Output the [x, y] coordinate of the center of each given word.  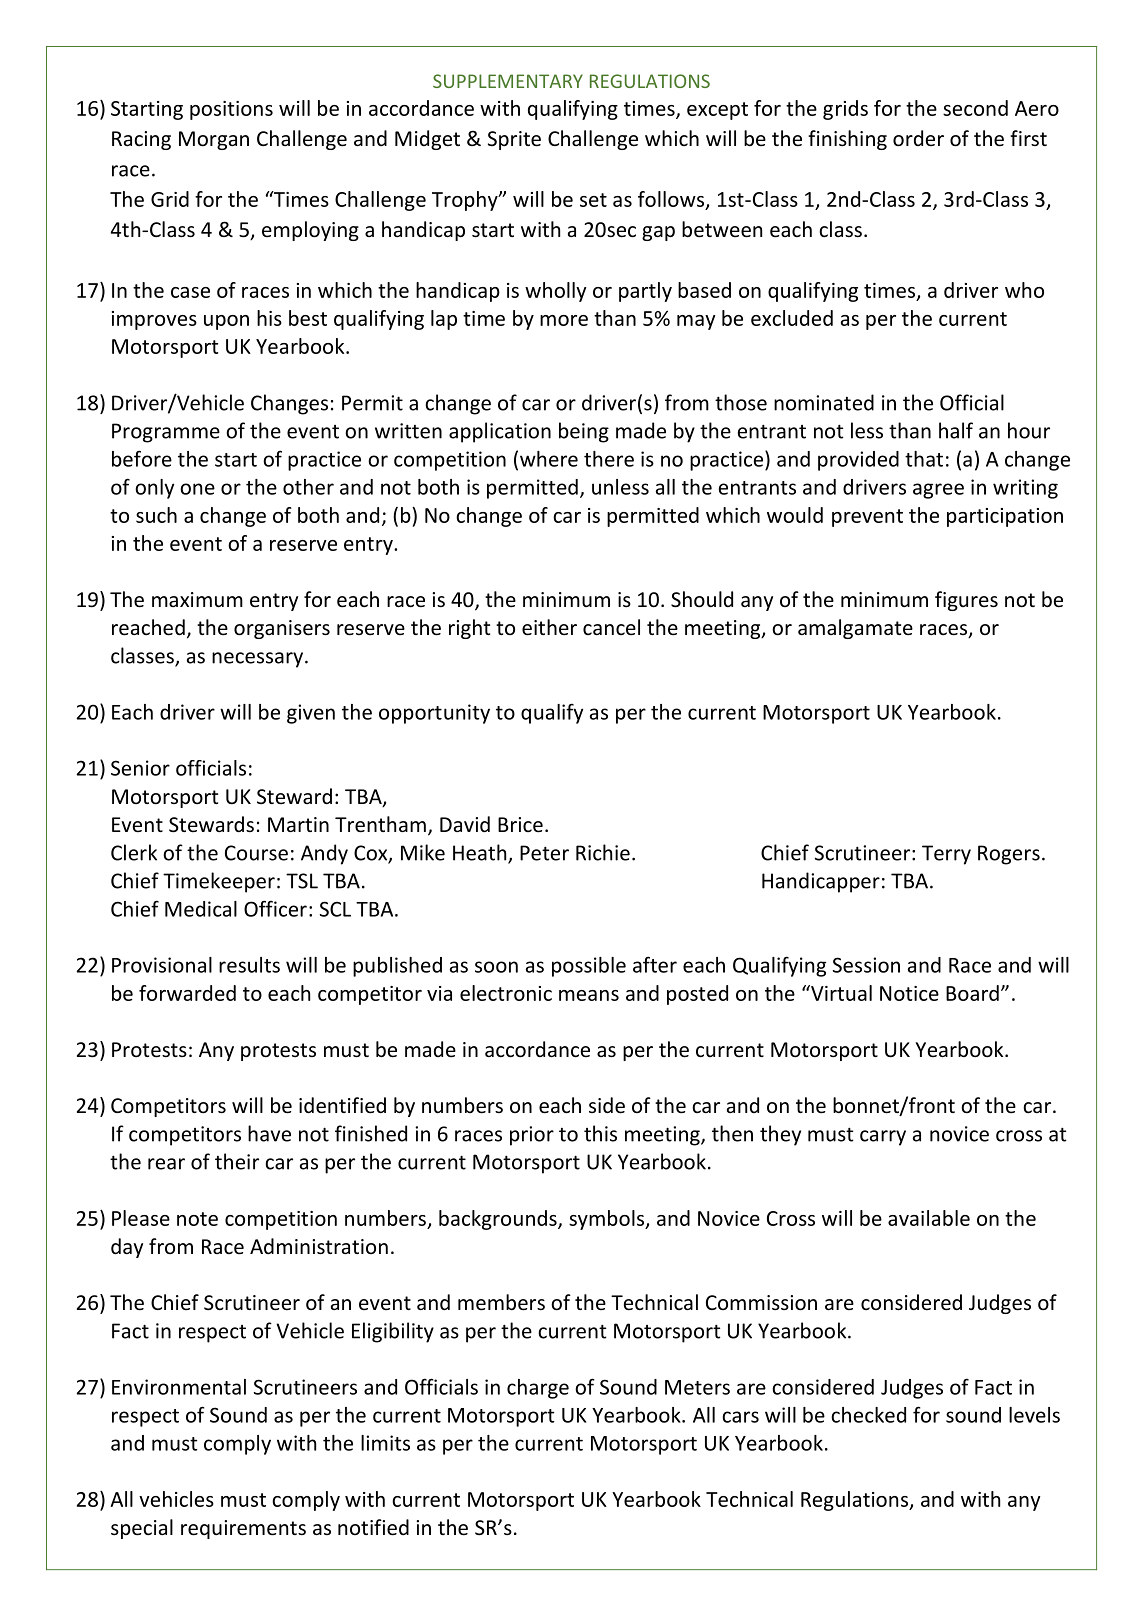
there [609, 459]
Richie [603, 852]
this [600, 1133]
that [924, 459]
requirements [243, 1529]
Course [256, 853]
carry [883, 1138]
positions [231, 110]
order [918, 138]
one [197, 489]
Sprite [514, 140]
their [237, 1161]
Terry [946, 855]
